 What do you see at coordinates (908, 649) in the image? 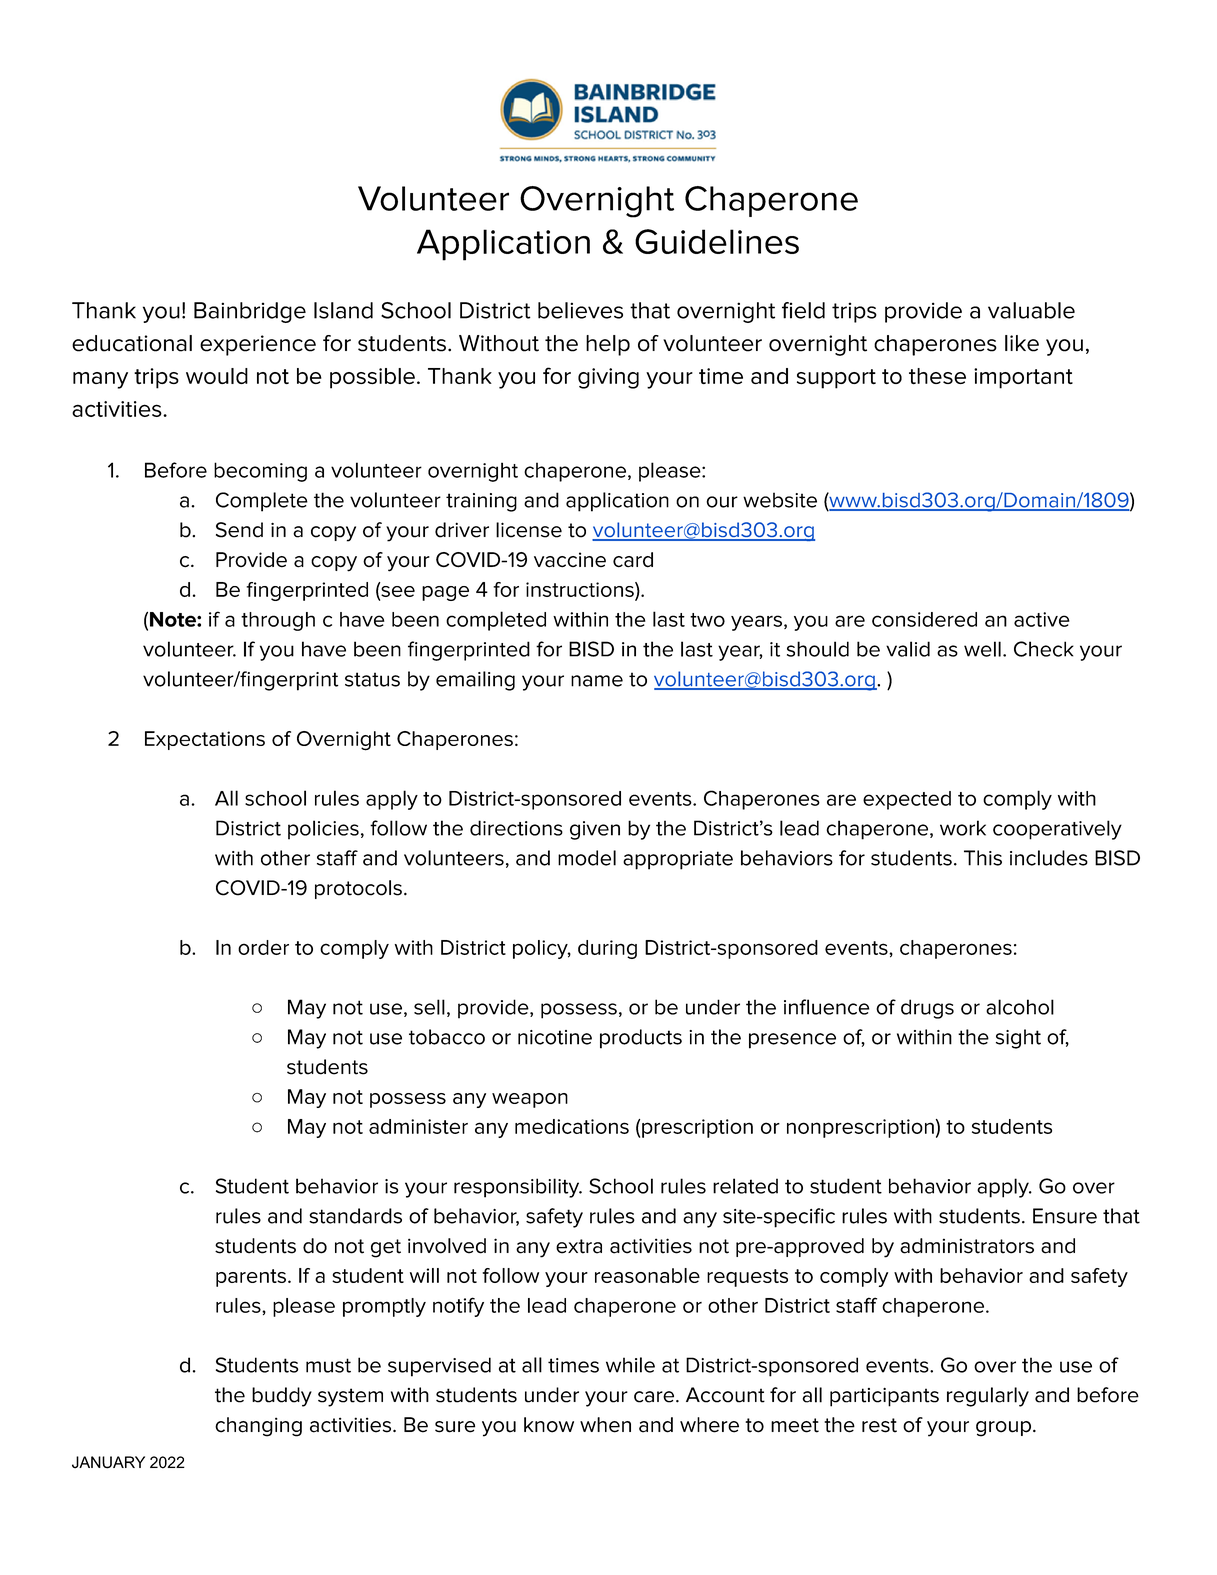
I see `valid` at bounding box center [908, 649].
